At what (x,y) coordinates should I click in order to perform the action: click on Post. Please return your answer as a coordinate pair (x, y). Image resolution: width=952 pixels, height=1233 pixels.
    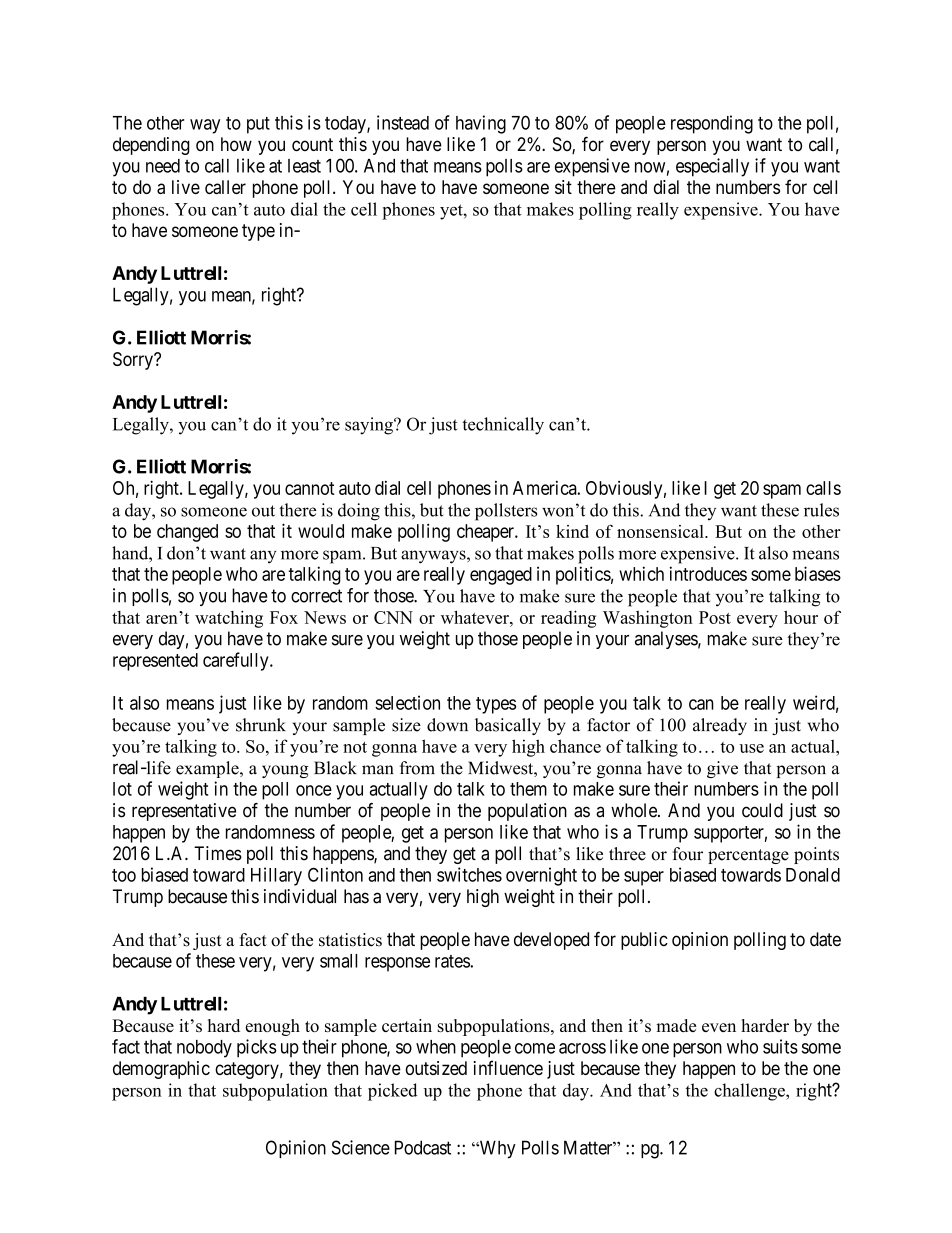
    Looking at the image, I should click on (715, 617).
